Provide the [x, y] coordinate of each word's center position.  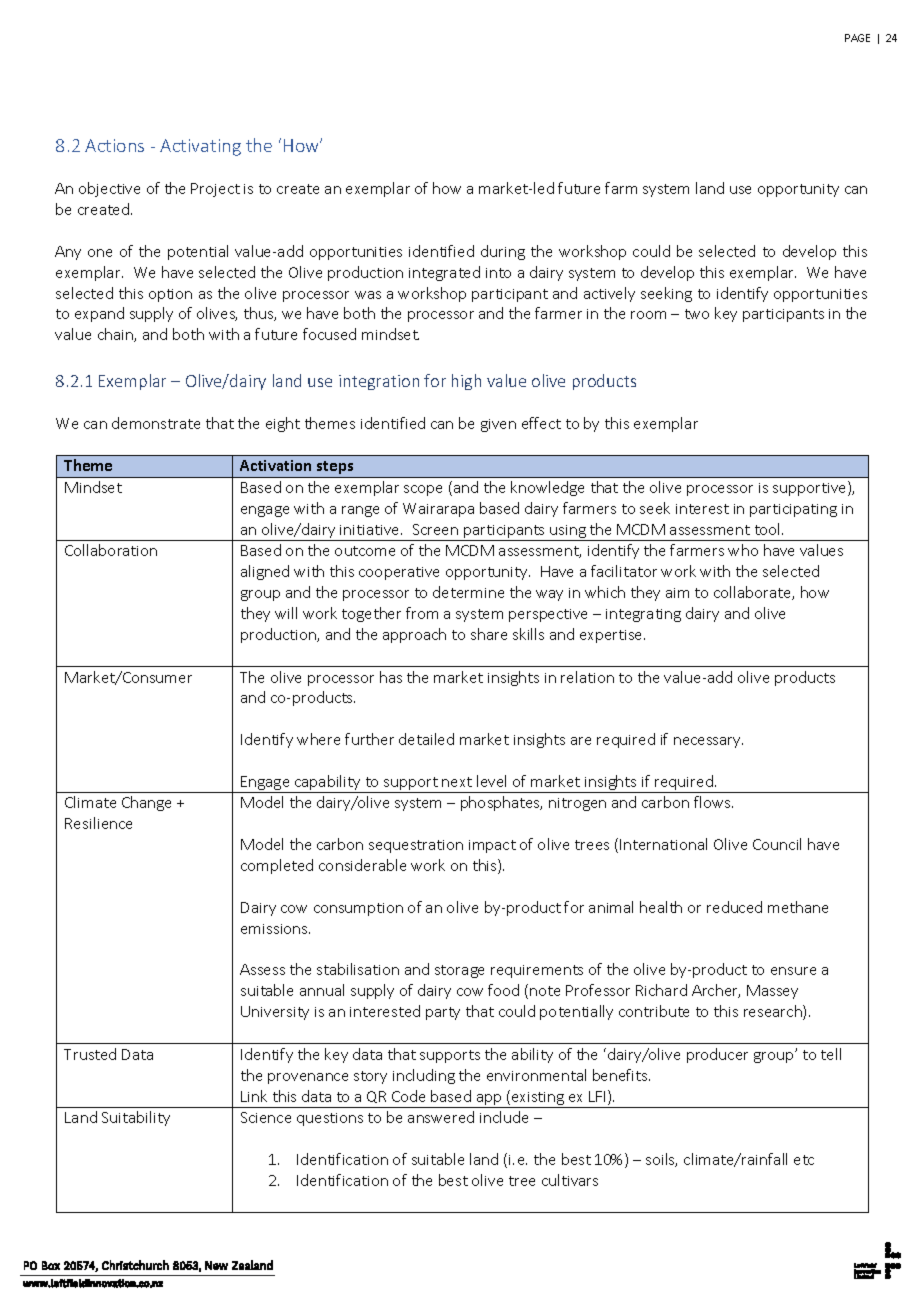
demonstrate [156, 423]
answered [441, 1117]
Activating [200, 147]
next [457, 782]
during [503, 252]
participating [793, 510]
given [498, 425]
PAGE [857, 38]
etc [804, 1160]
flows [713, 802]
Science [266, 1117]
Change [146, 803]
